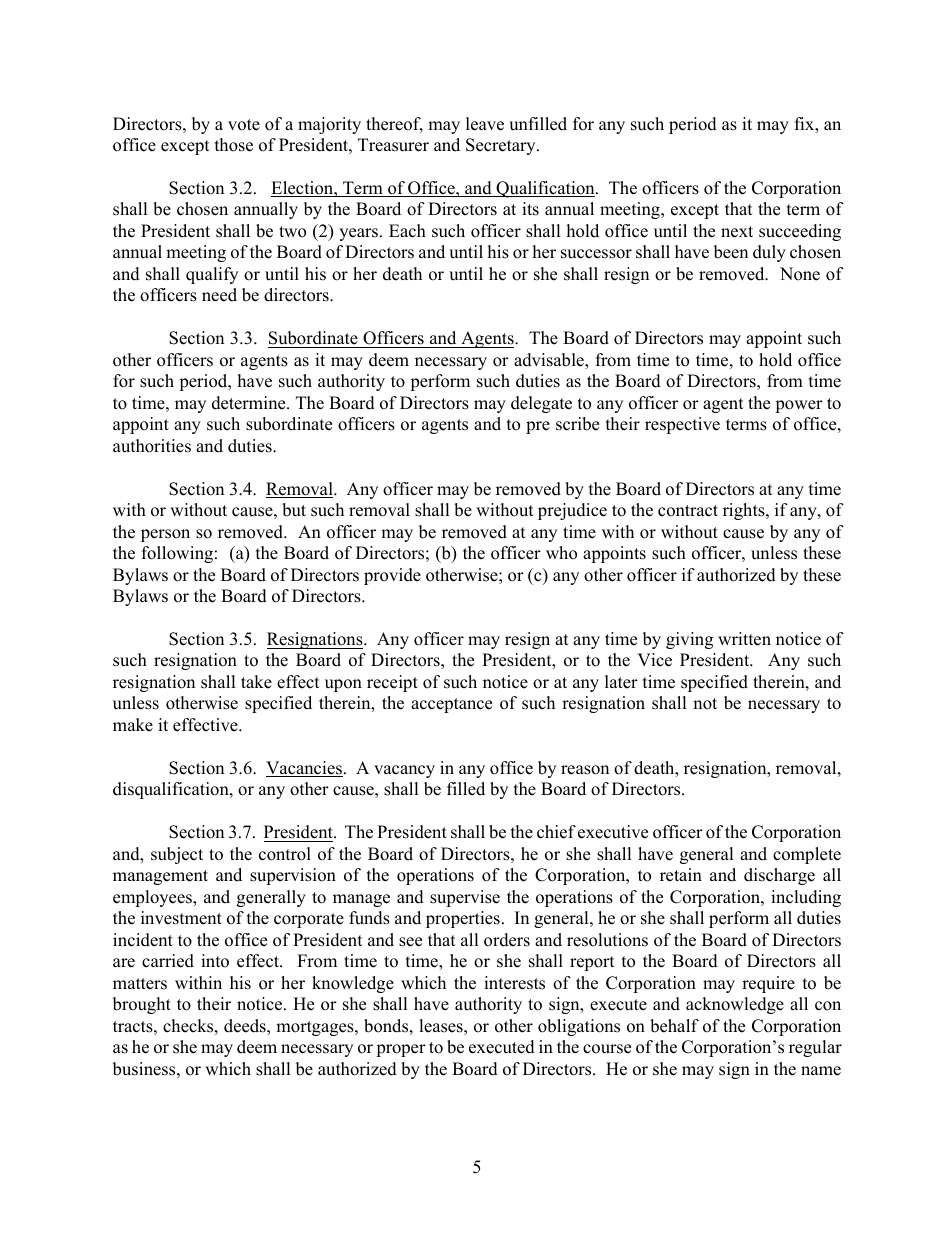 The image size is (952, 1233). Describe the element at coordinates (541, 404) in the document. I see `delegate` at that location.
